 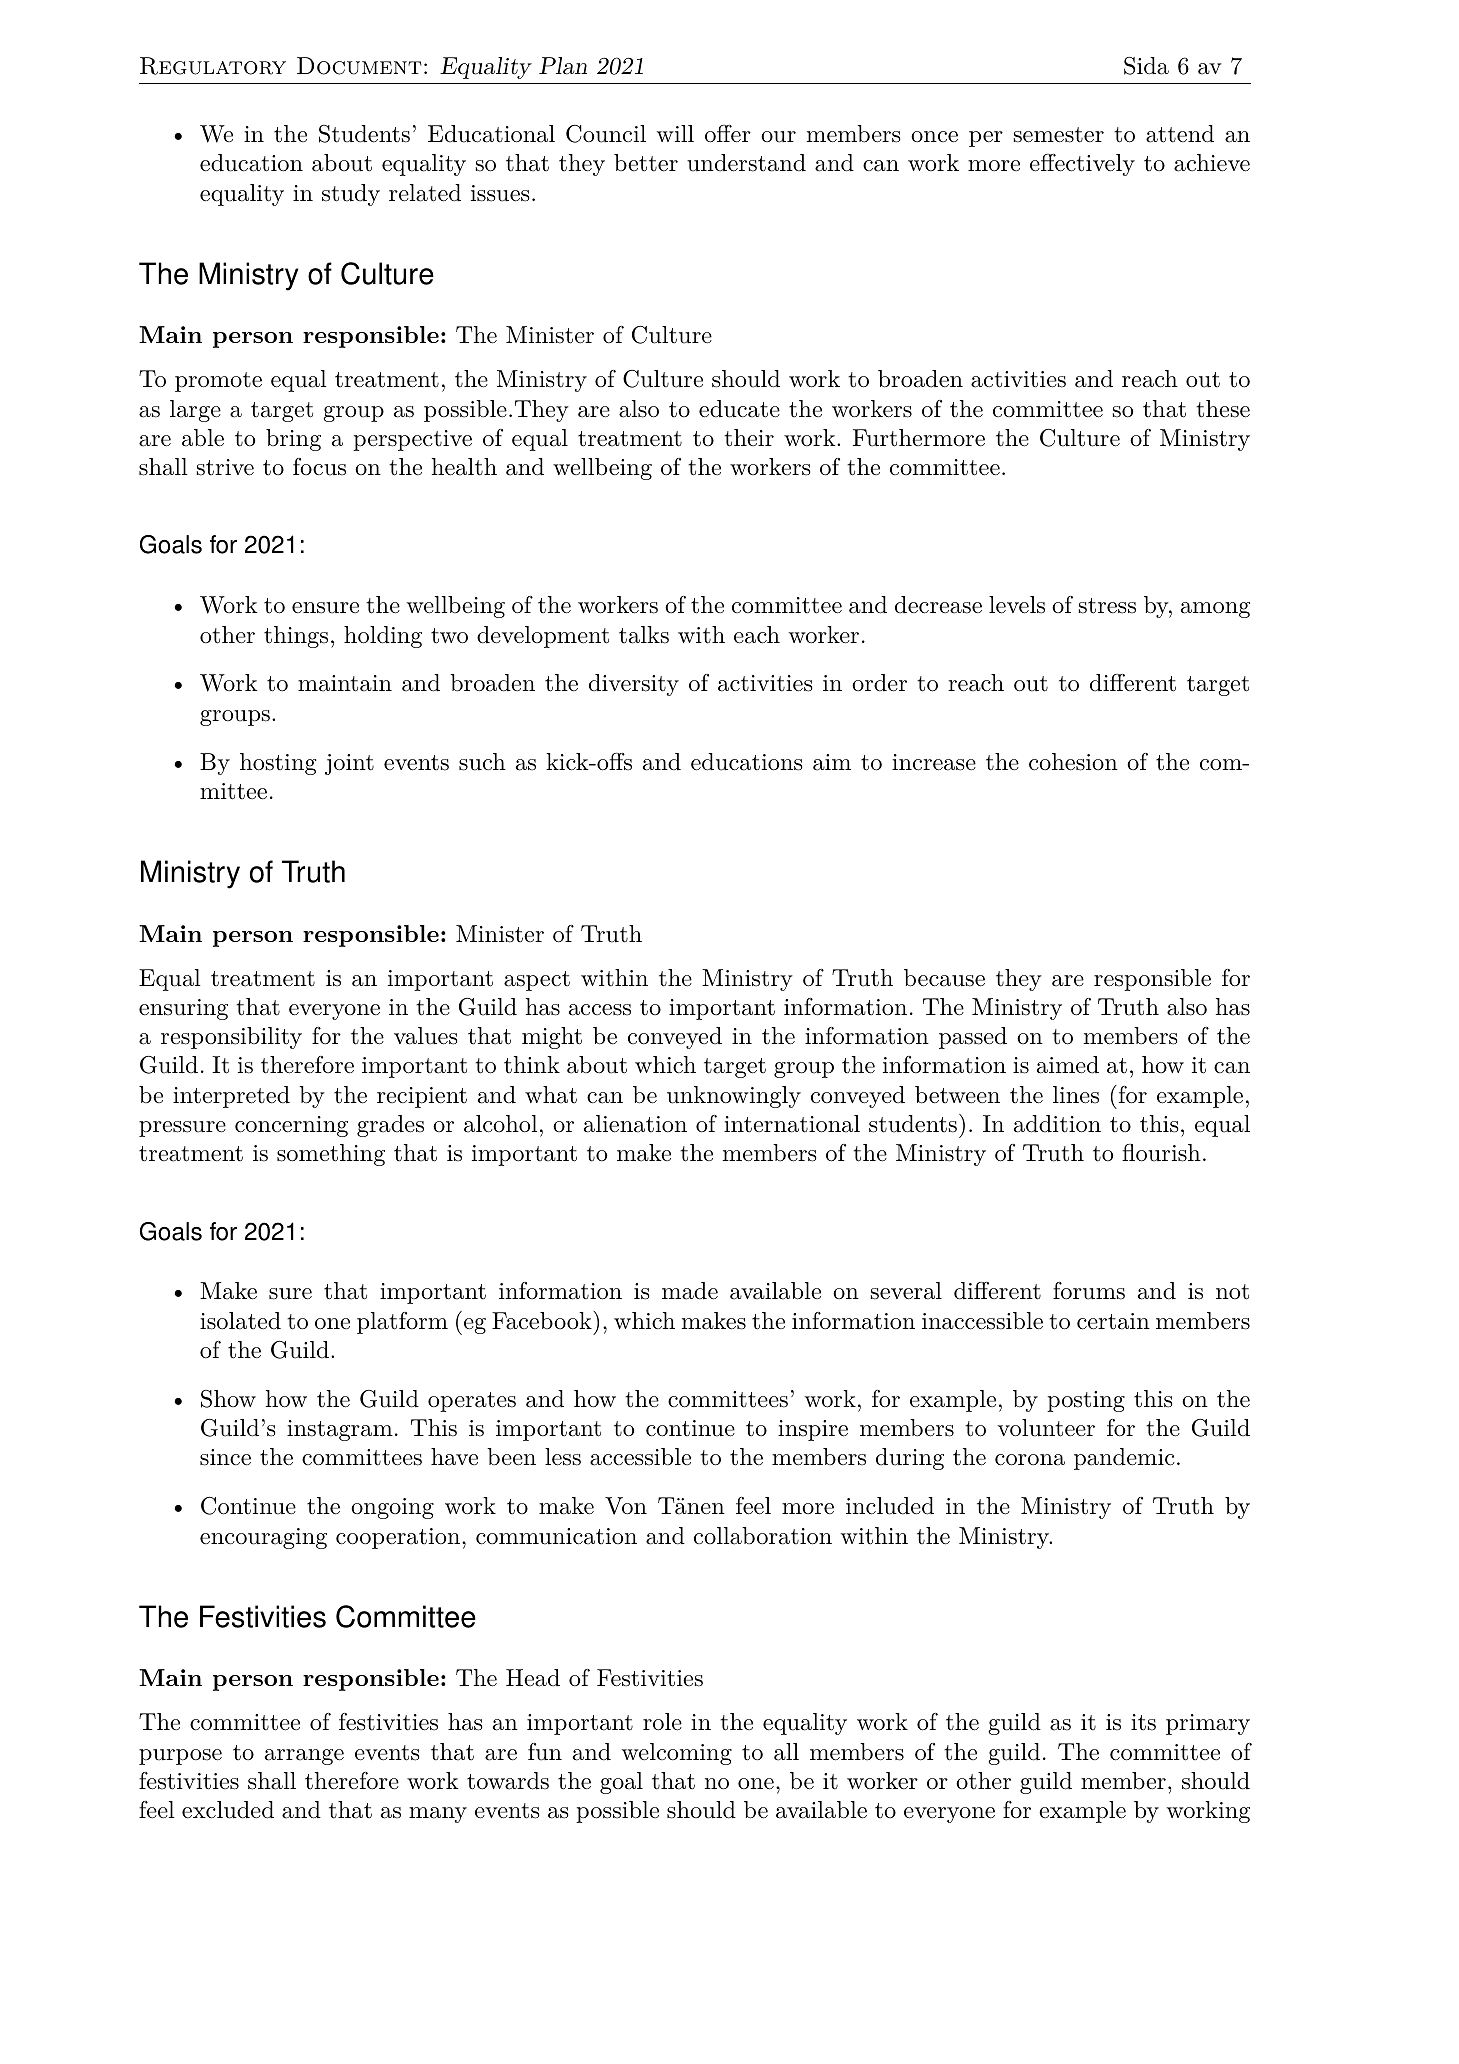 What do you see at coordinates (644, 635) in the page?
I see `talks` at bounding box center [644, 635].
